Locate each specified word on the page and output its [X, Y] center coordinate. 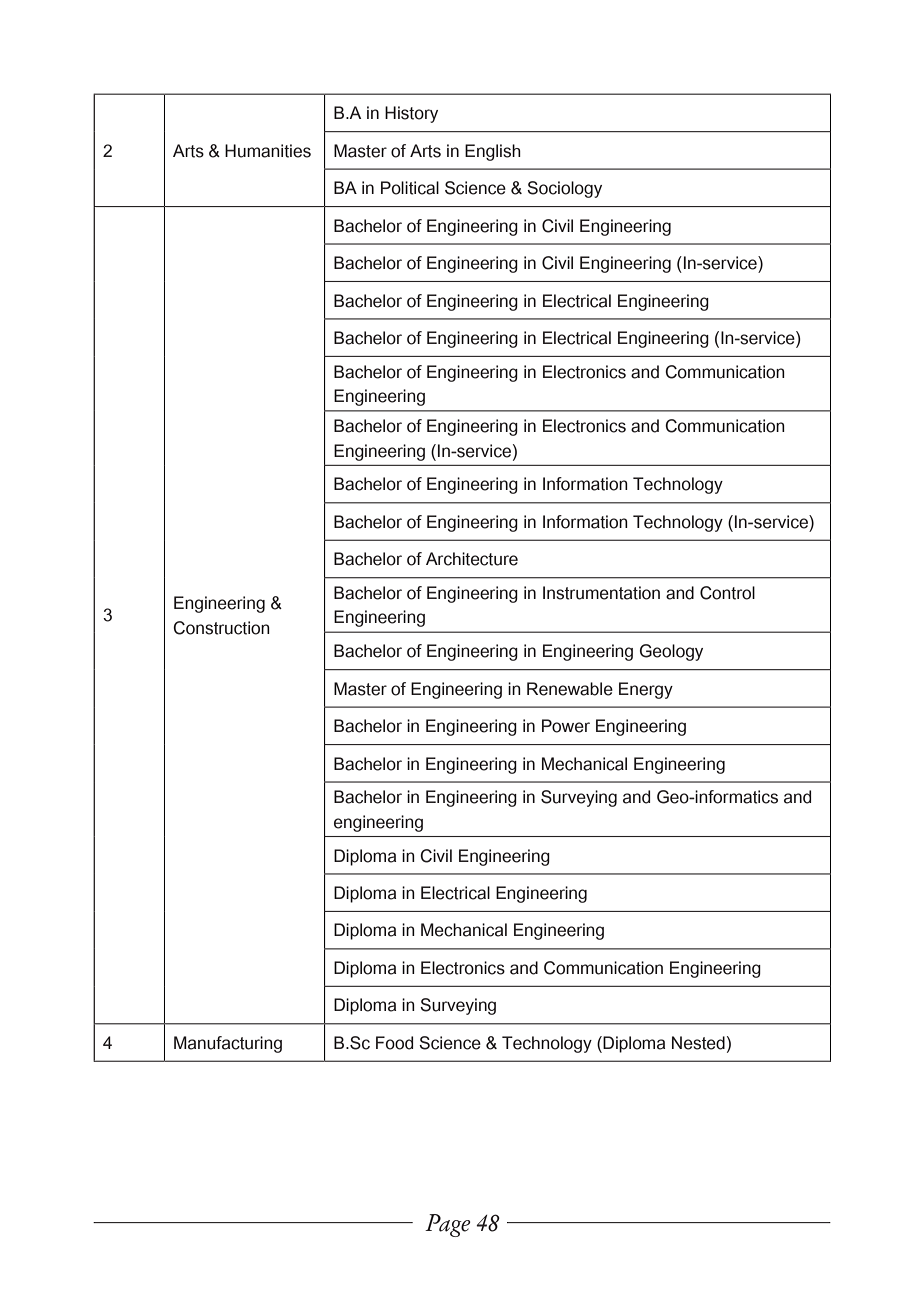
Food [394, 1043]
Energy [646, 690]
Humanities [268, 151]
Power [566, 726]
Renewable [570, 689]
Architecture [472, 559]
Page [448, 1225]
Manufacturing [228, 1044]
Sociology [564, 189]
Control [727, 593]
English [493, 152]
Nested [698, 1043]
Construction [221, 628]
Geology [671, 652]
